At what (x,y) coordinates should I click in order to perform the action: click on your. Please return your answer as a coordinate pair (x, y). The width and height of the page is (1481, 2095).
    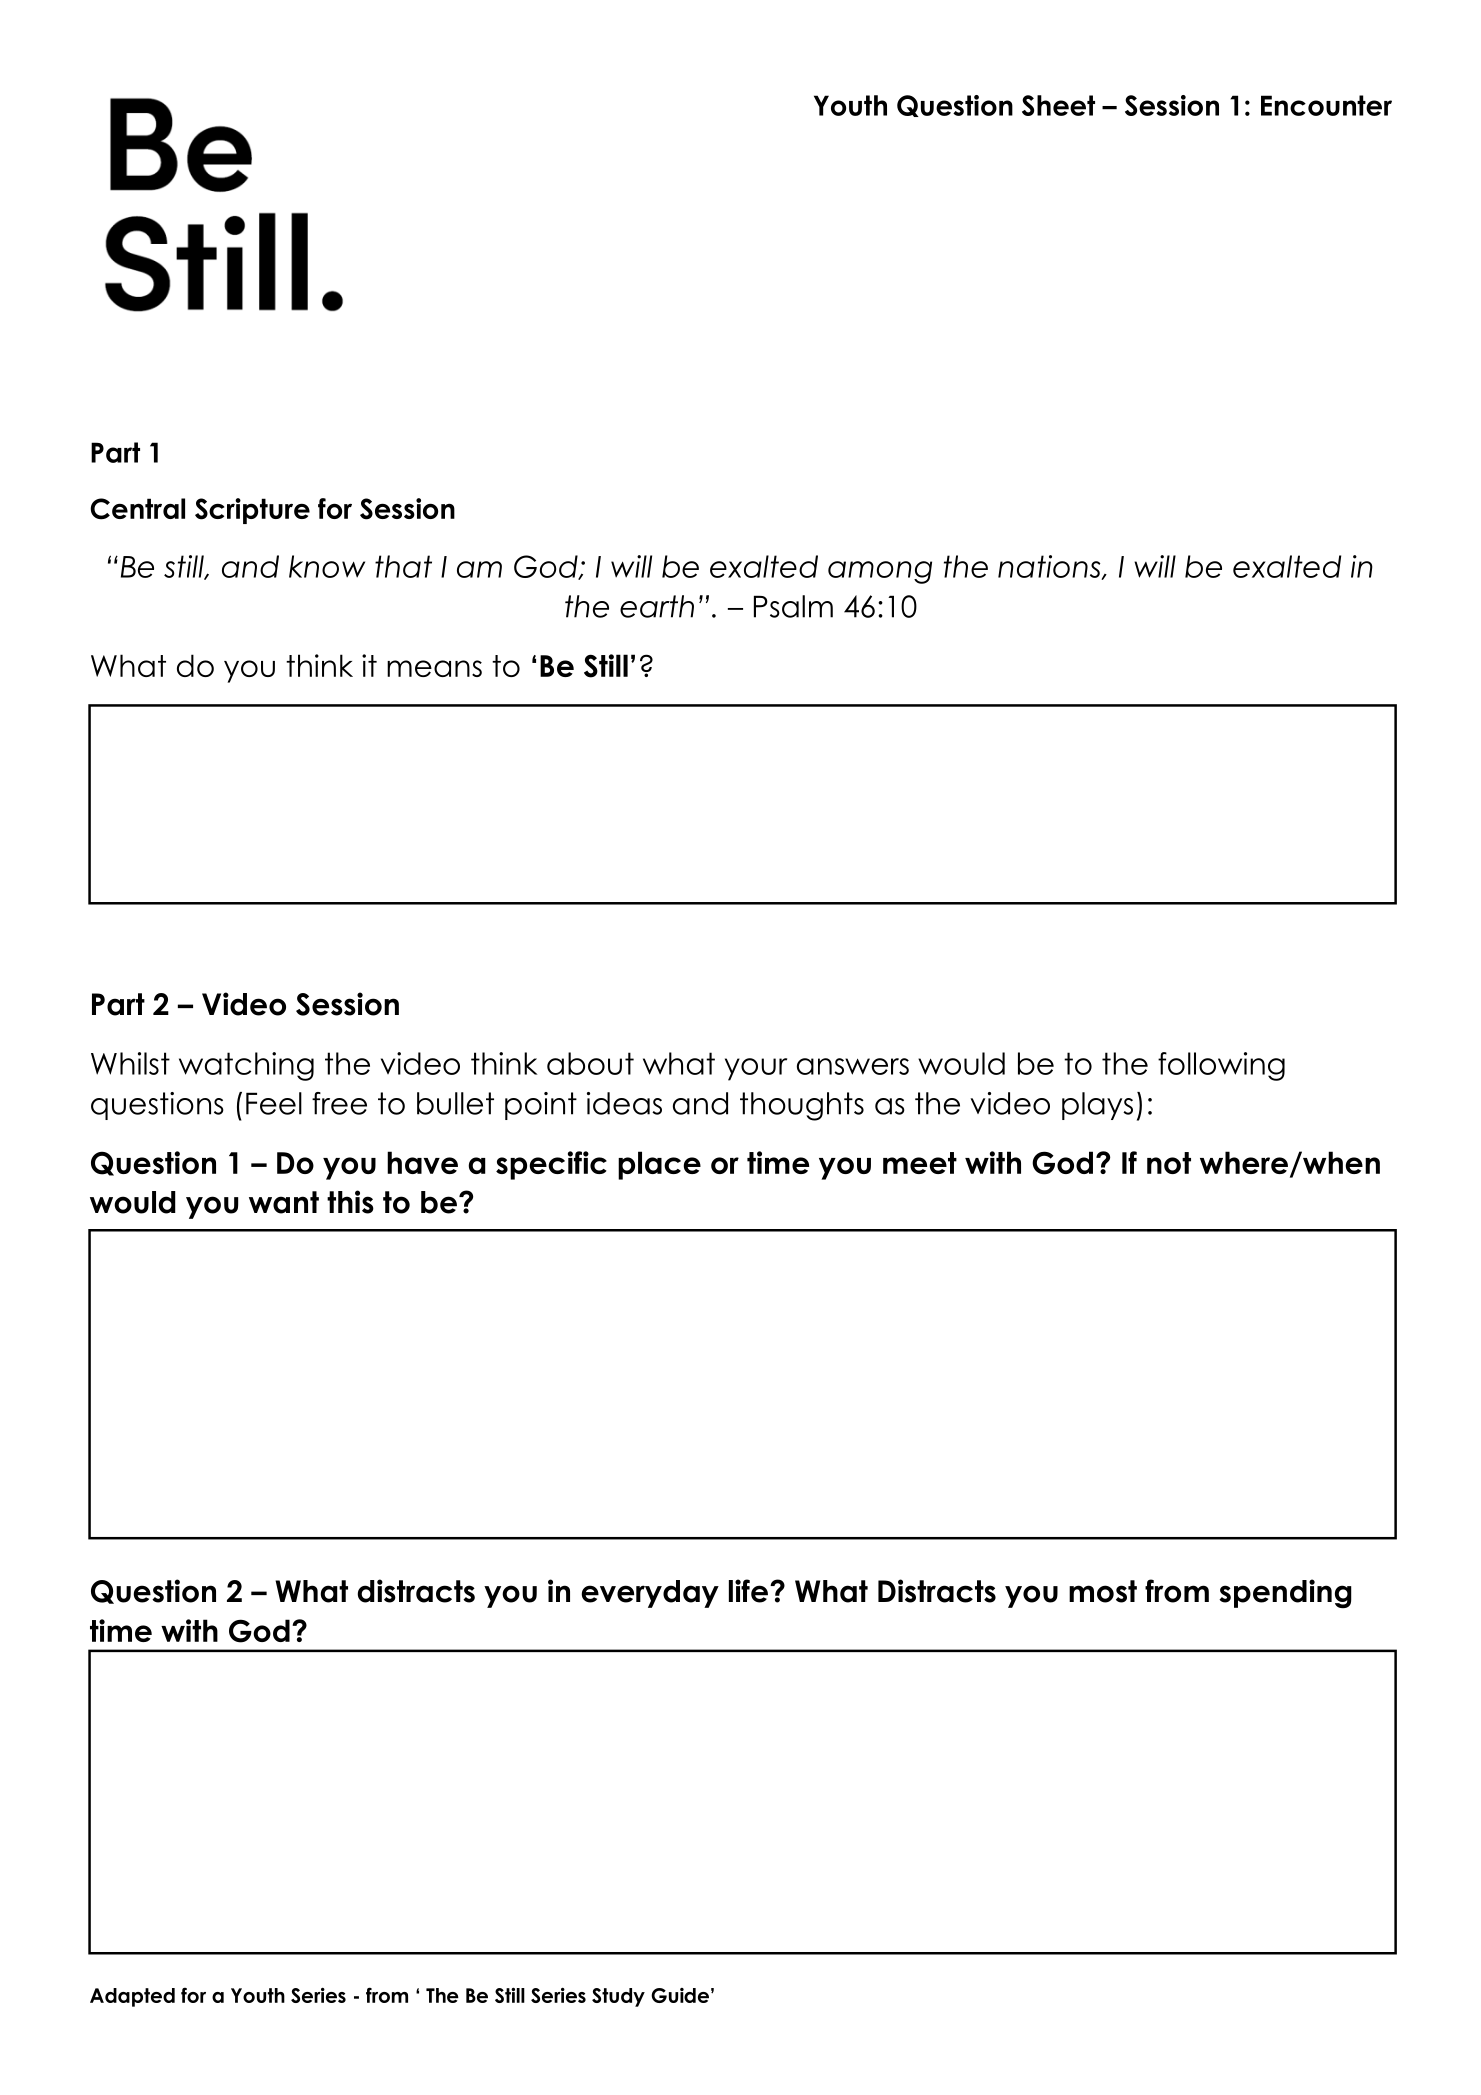
    Looking at the image, I should click on (756, 1069).
